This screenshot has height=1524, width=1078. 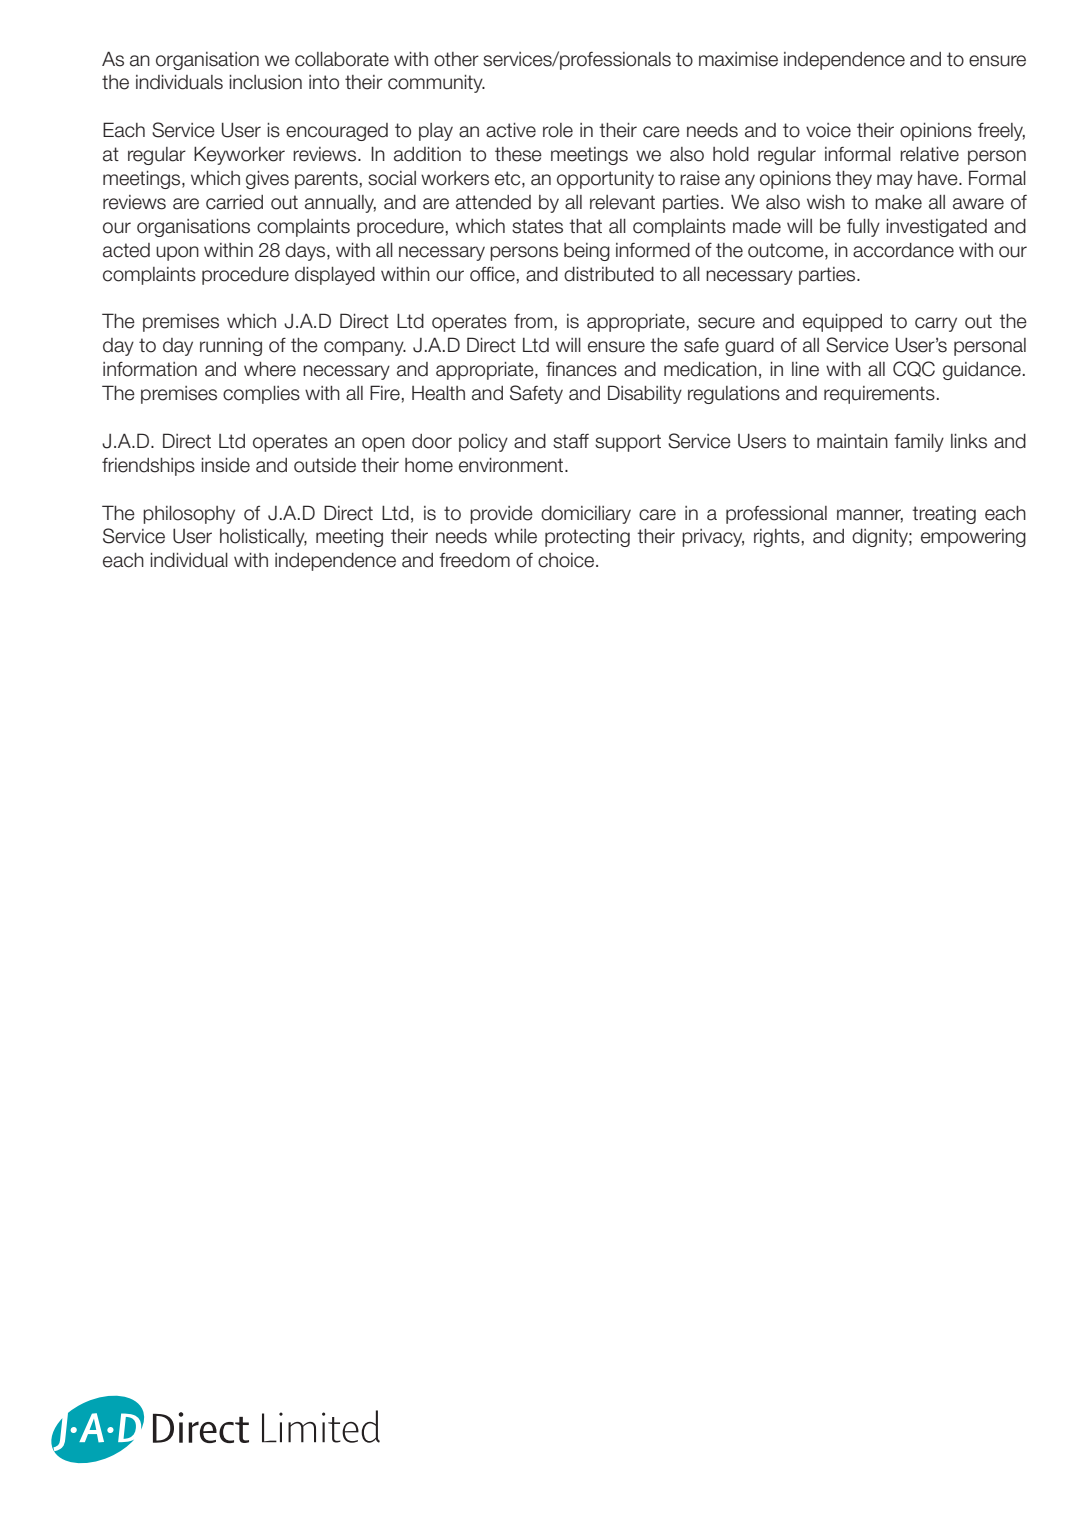 What do you see at coordinates (261, 395) in the screenshot?
I see `complies` at bounding box center [261, 395].
